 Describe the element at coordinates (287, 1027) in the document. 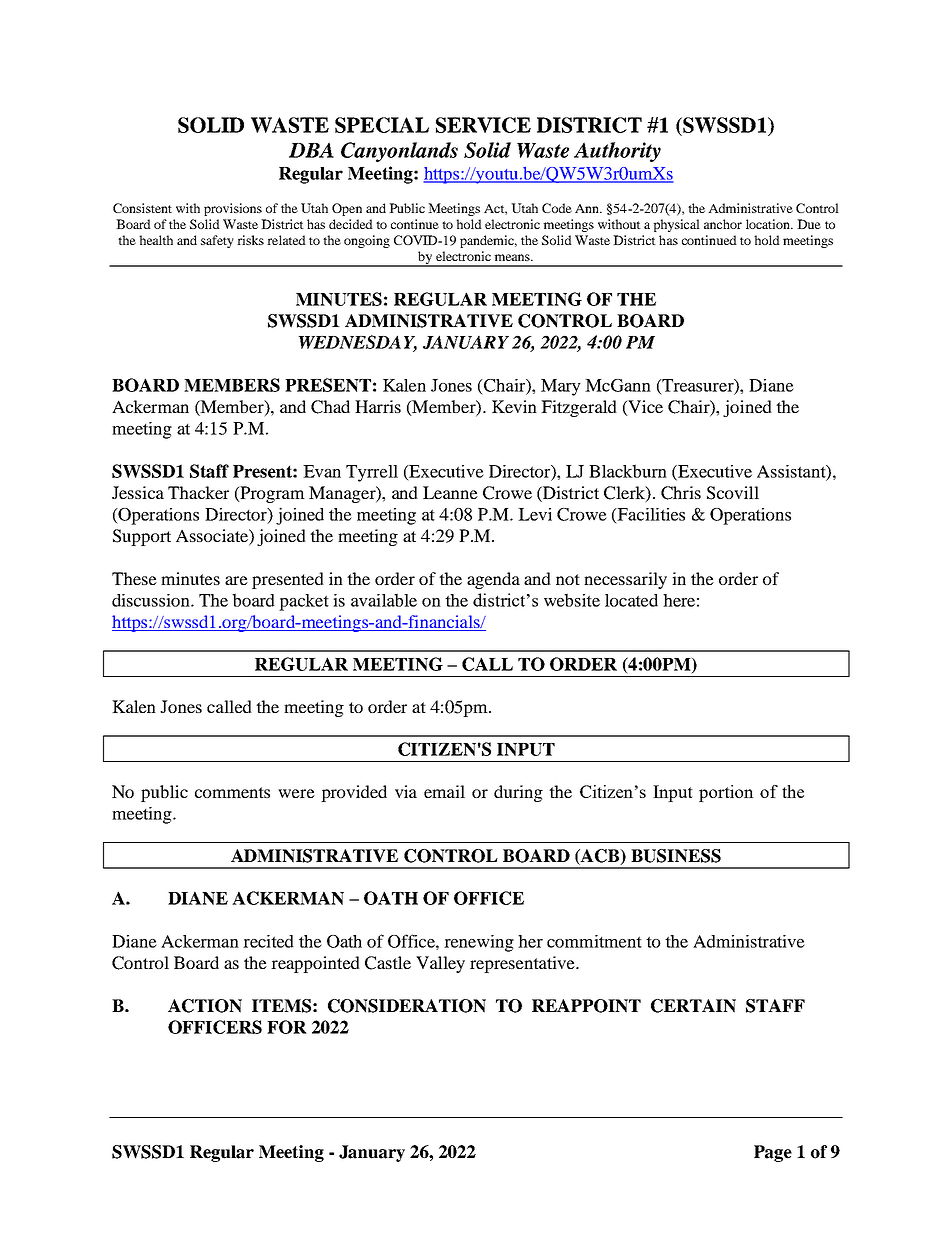

I see `FOR` at that location.
